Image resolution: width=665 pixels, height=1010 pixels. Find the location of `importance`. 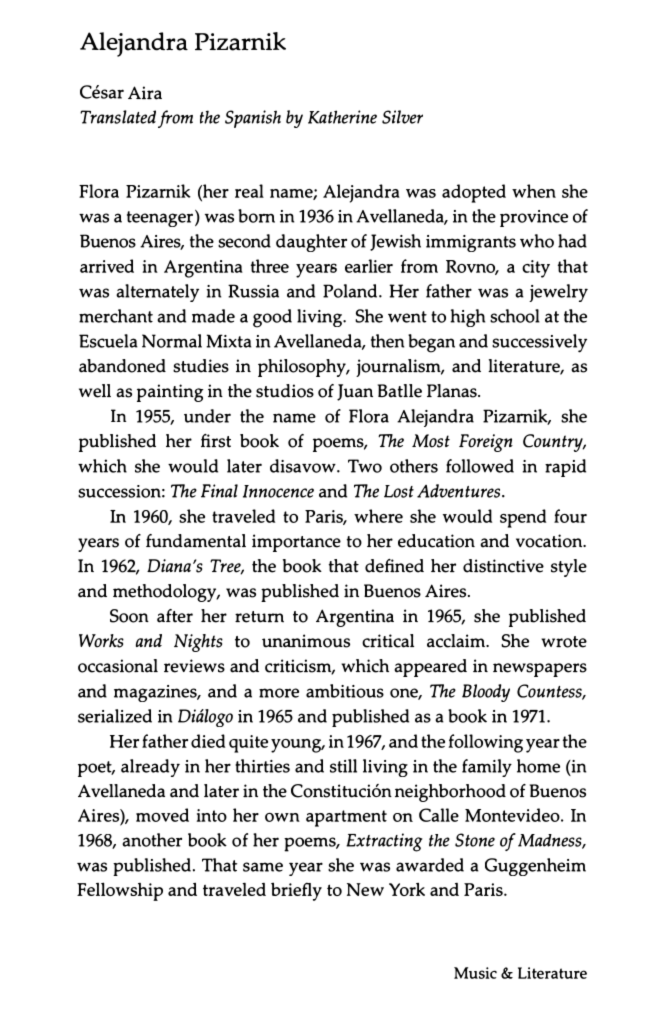

importance is located at coordinates (296, 543).
